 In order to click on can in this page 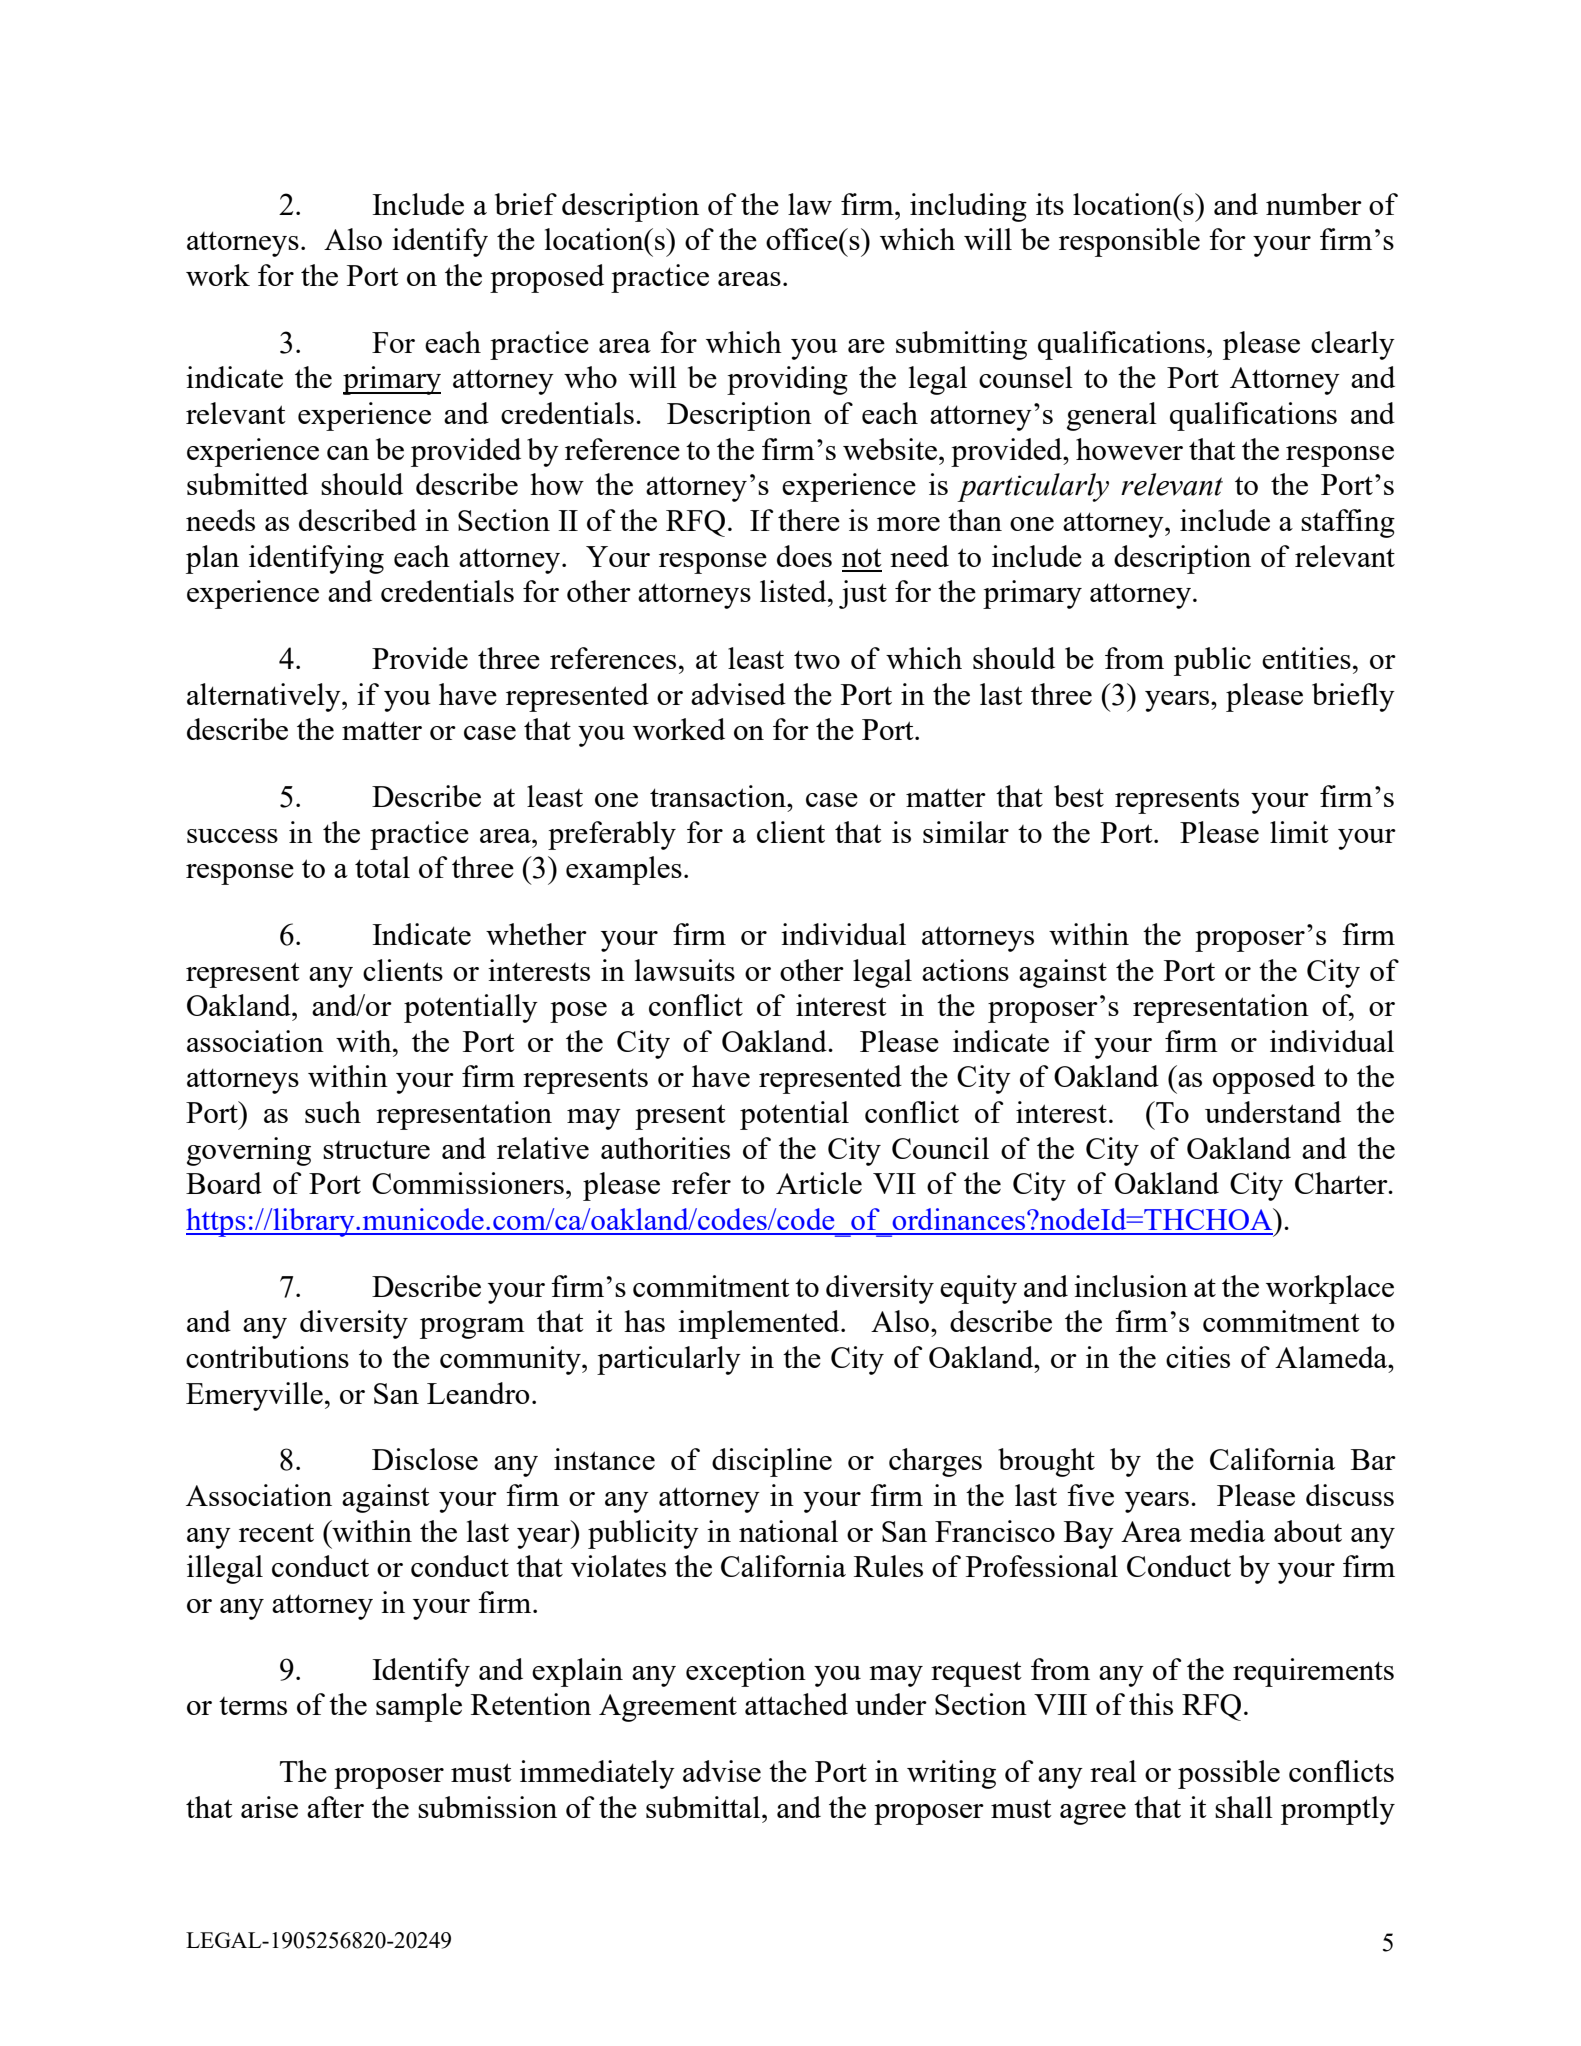, I will do `click(348, 453)`.
